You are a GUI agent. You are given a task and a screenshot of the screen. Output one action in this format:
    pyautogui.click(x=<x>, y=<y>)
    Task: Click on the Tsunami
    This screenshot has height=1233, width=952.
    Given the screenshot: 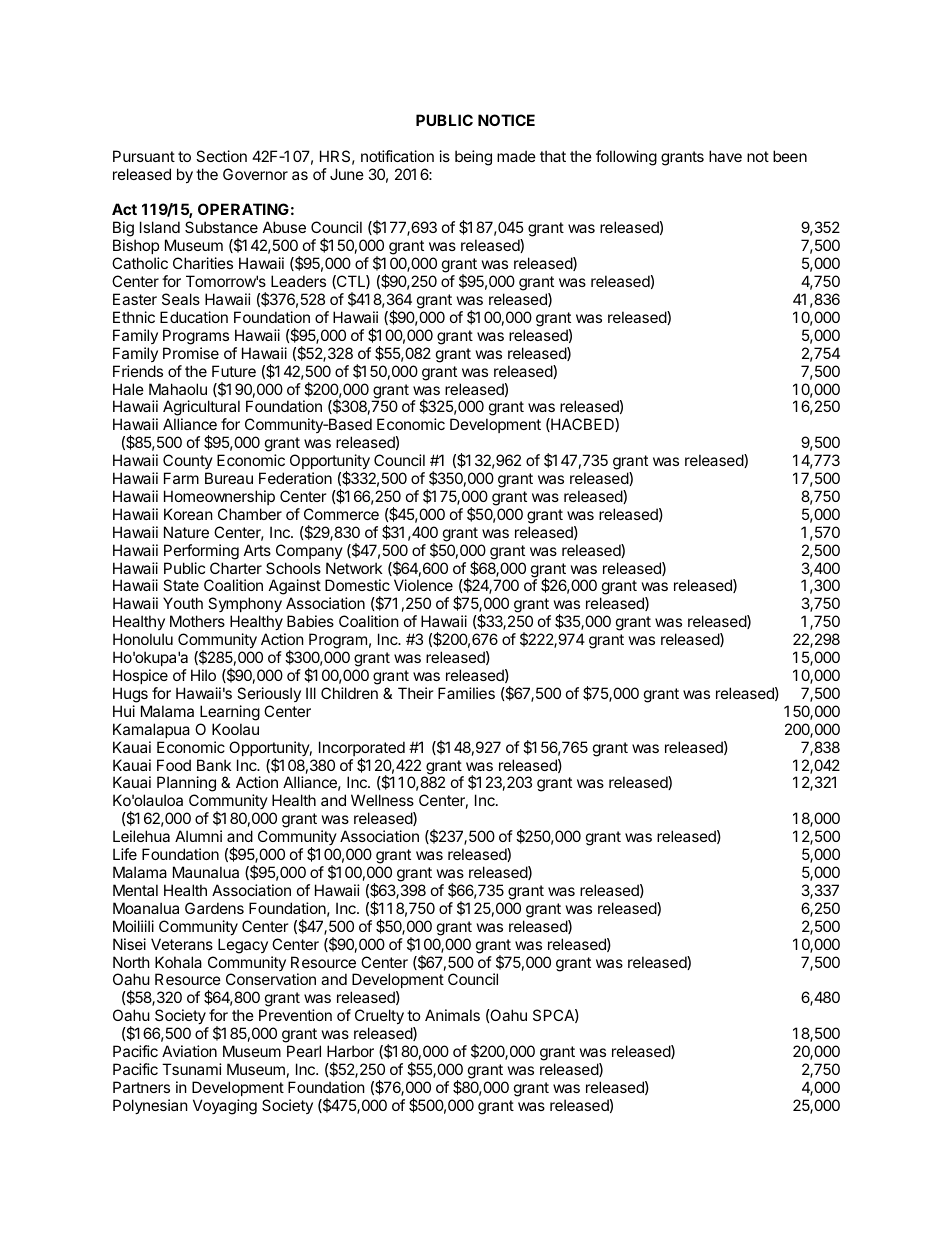 What is the action you would take?
    pyautogui.click(x=192, y=1069)
